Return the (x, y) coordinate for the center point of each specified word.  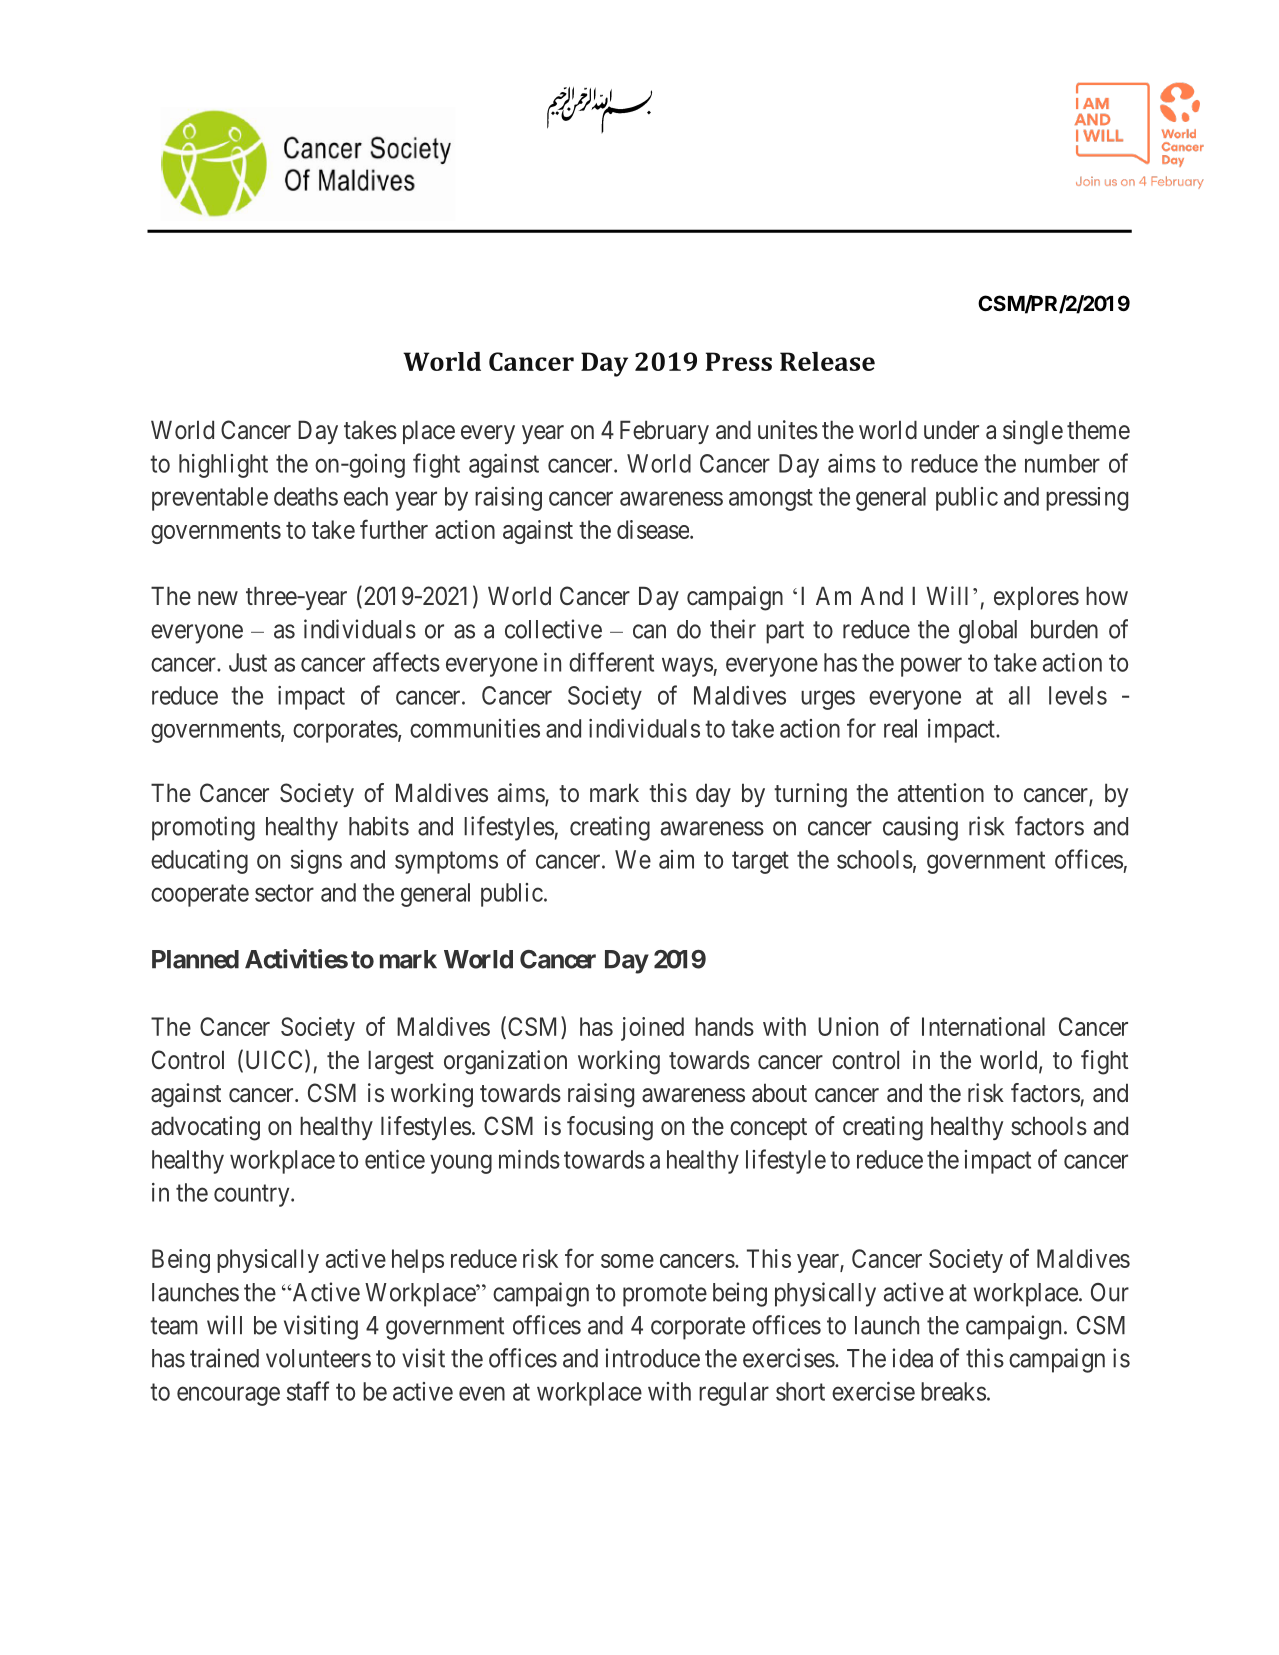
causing (920, 828)
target (760, 862)
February (664, 432)
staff (308, 1391)
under (951, 429)
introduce (652, 1358)
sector (284, 893)
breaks (953, 1391)
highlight (223, 466)
